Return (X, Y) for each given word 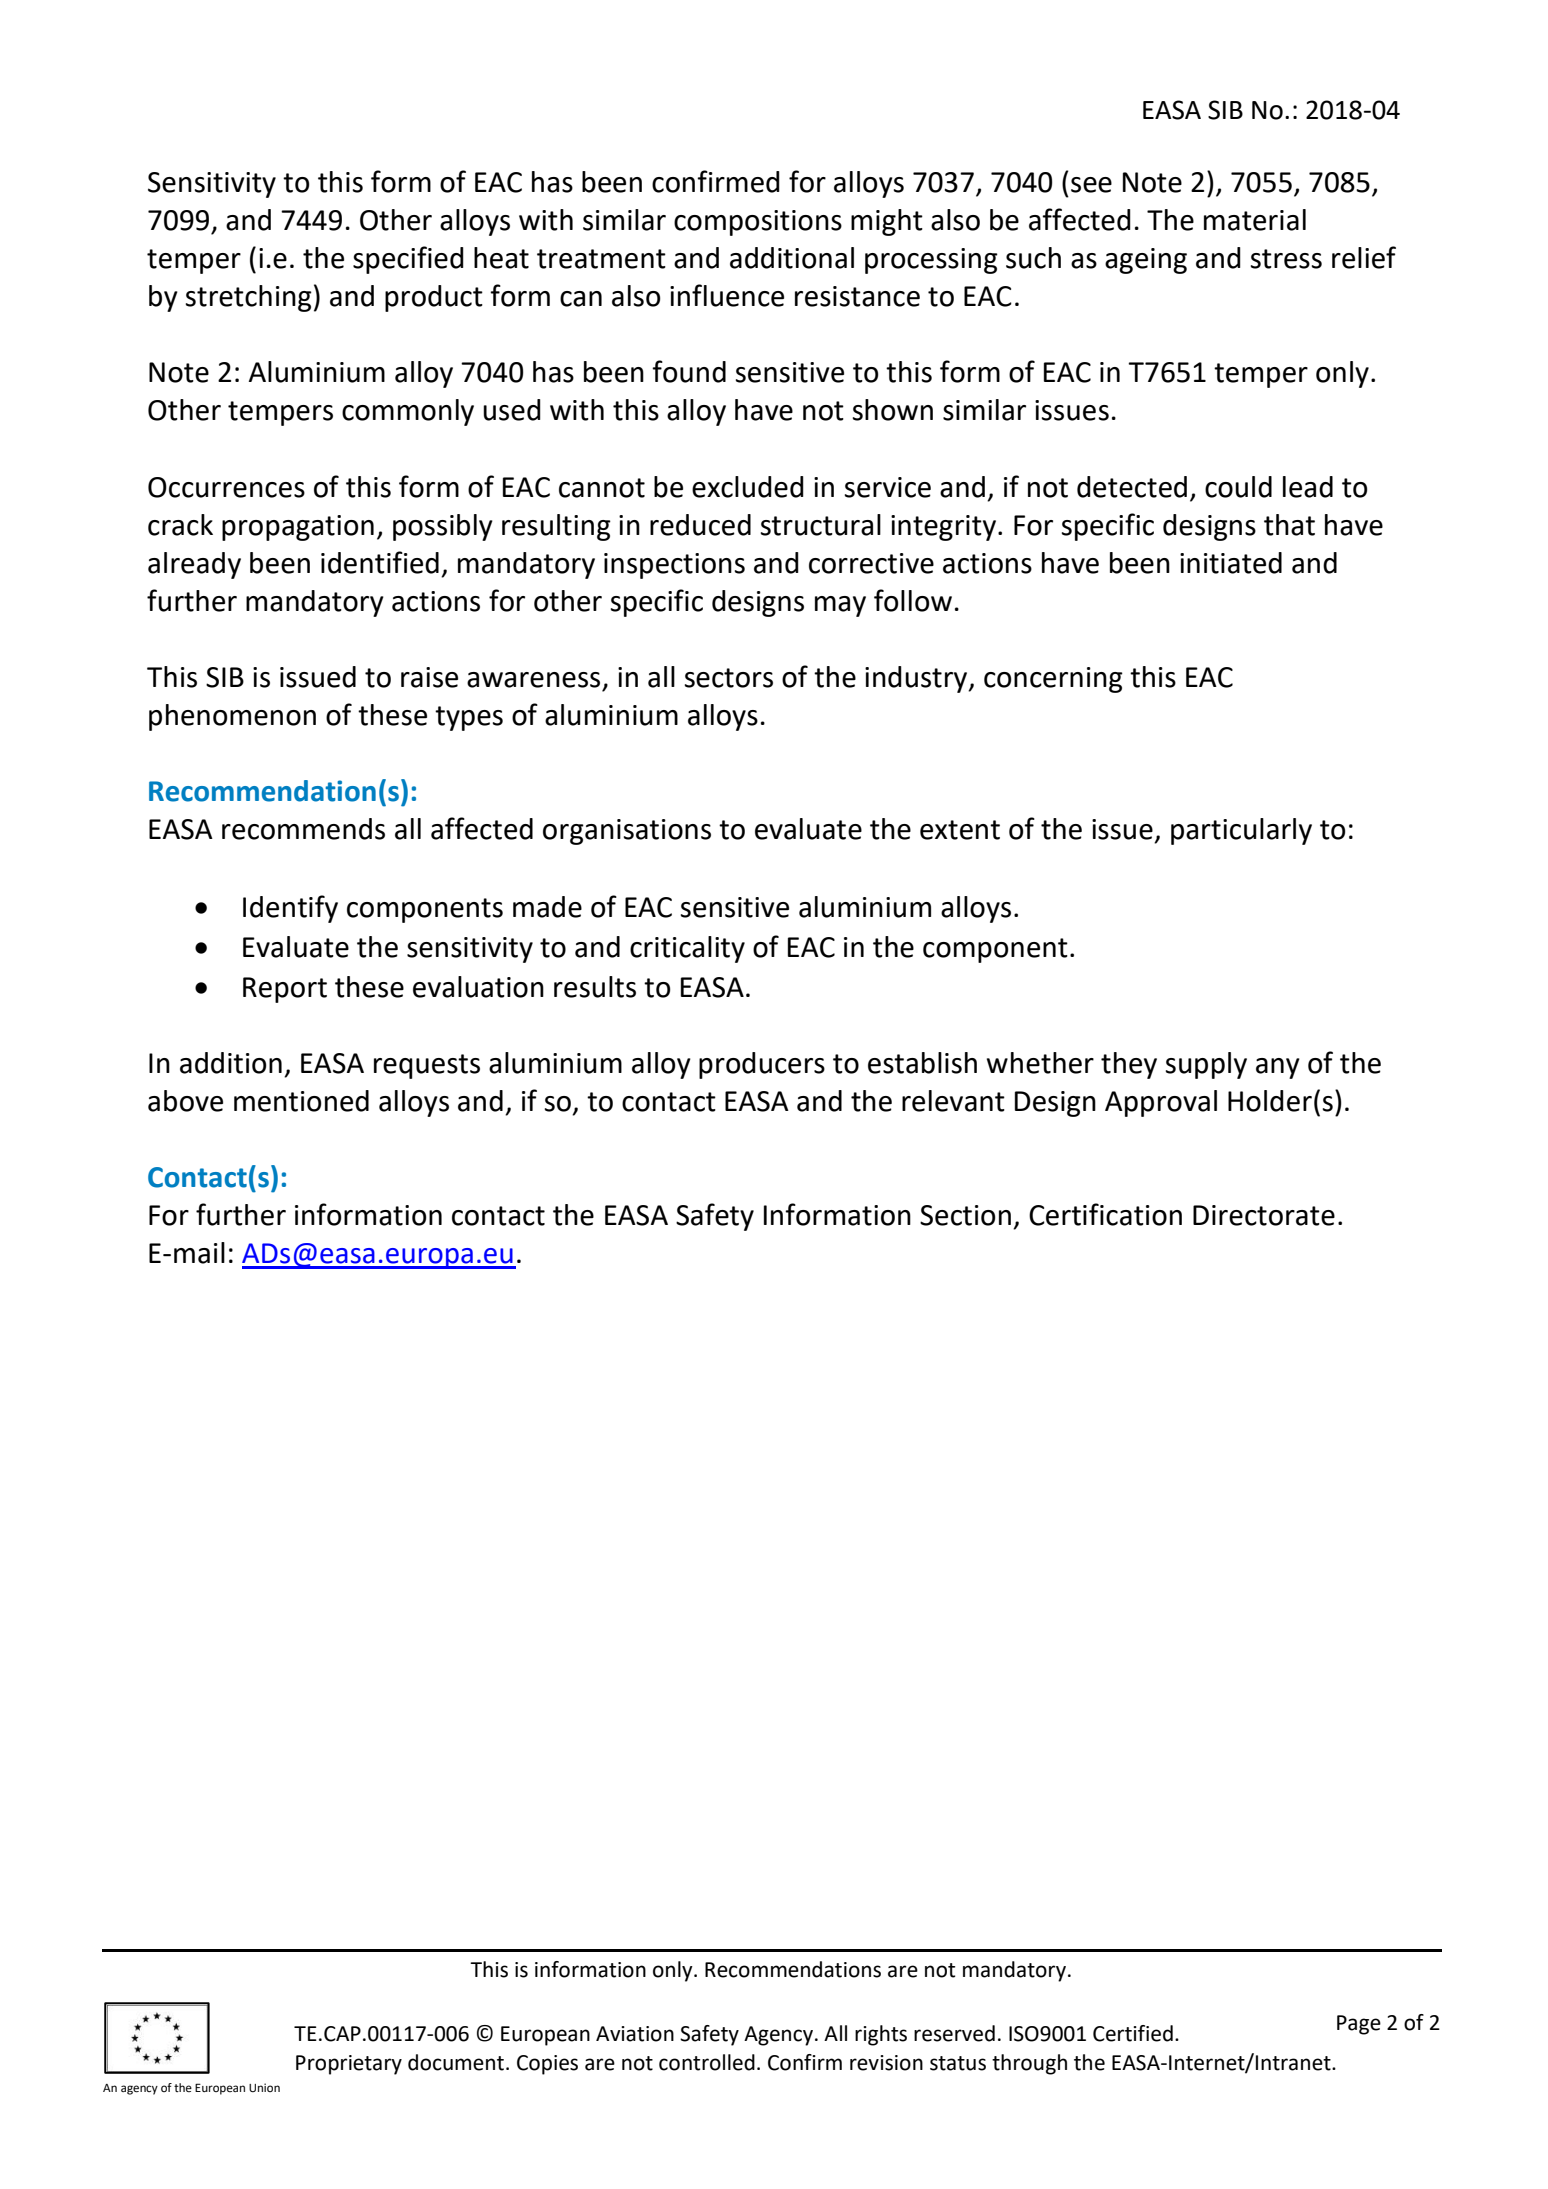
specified (408, 260)
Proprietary (349, 2065)
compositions (758, 223)
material (1255, 220)
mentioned (301, 1101)
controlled (707, 2062)
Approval (1161, 1103)
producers (762, 1065)
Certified (1133, 2033)
